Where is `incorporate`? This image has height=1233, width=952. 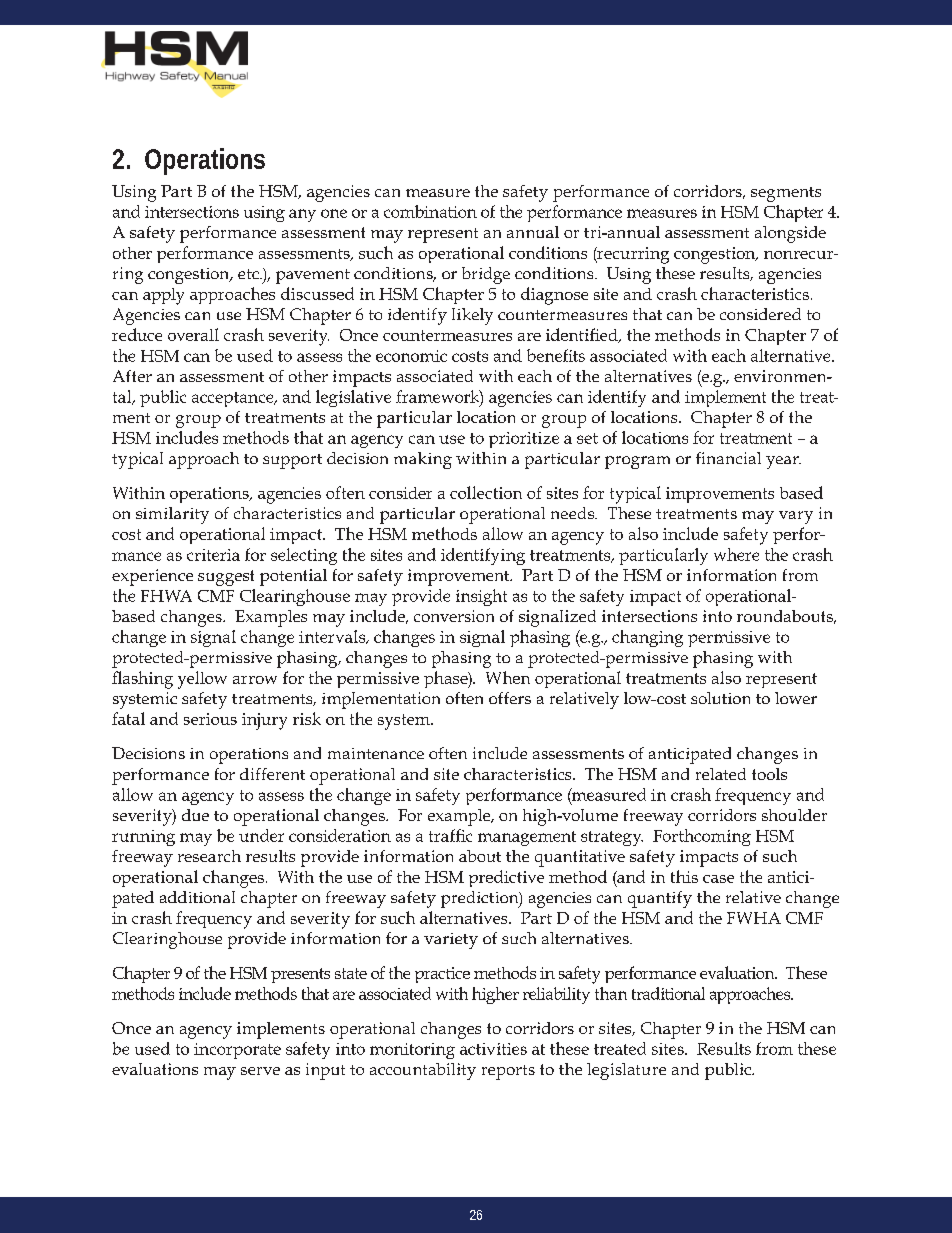
incorporate is located at coordinates (237, 1051).
